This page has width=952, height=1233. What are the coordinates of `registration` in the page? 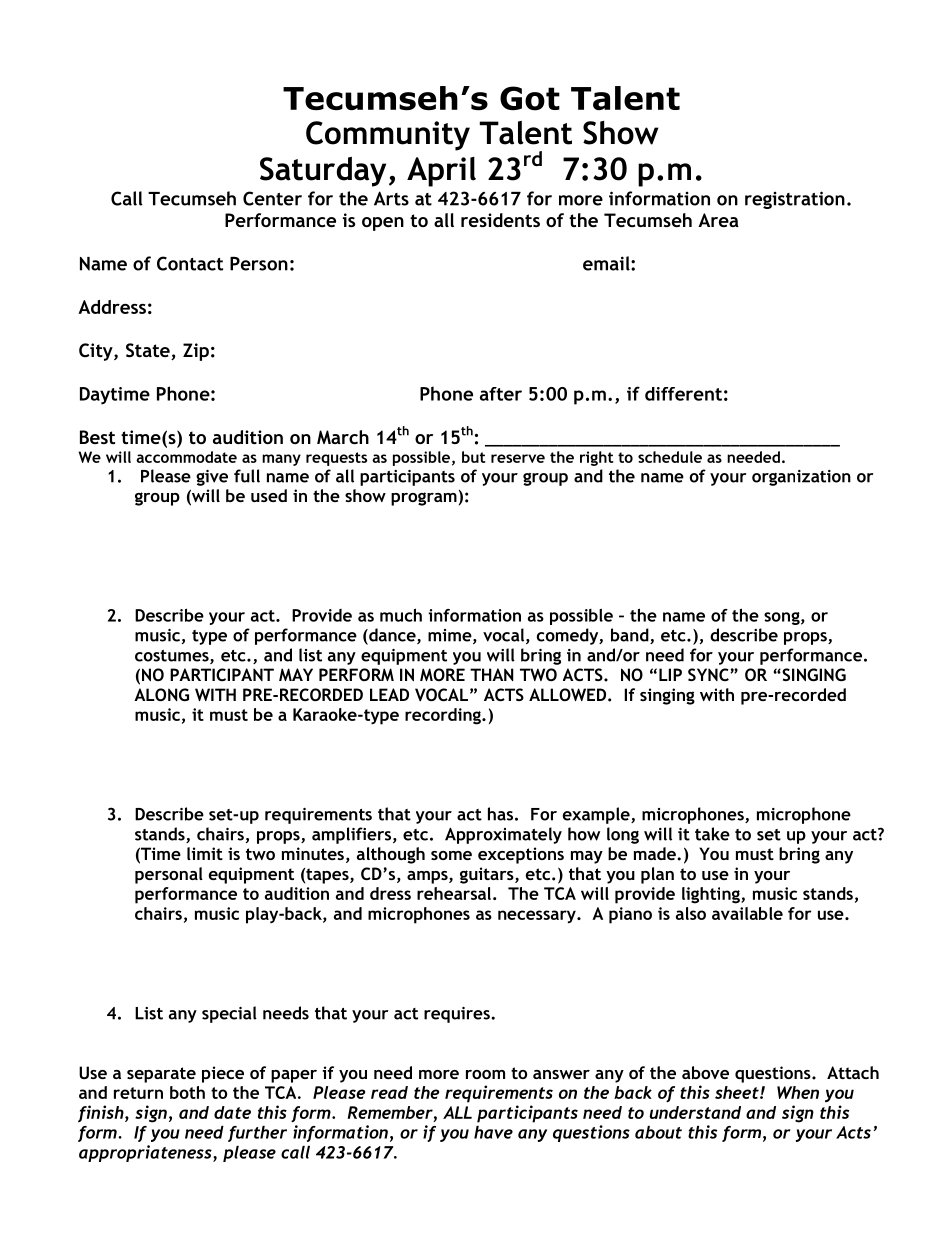 It's located at (795, 200).
